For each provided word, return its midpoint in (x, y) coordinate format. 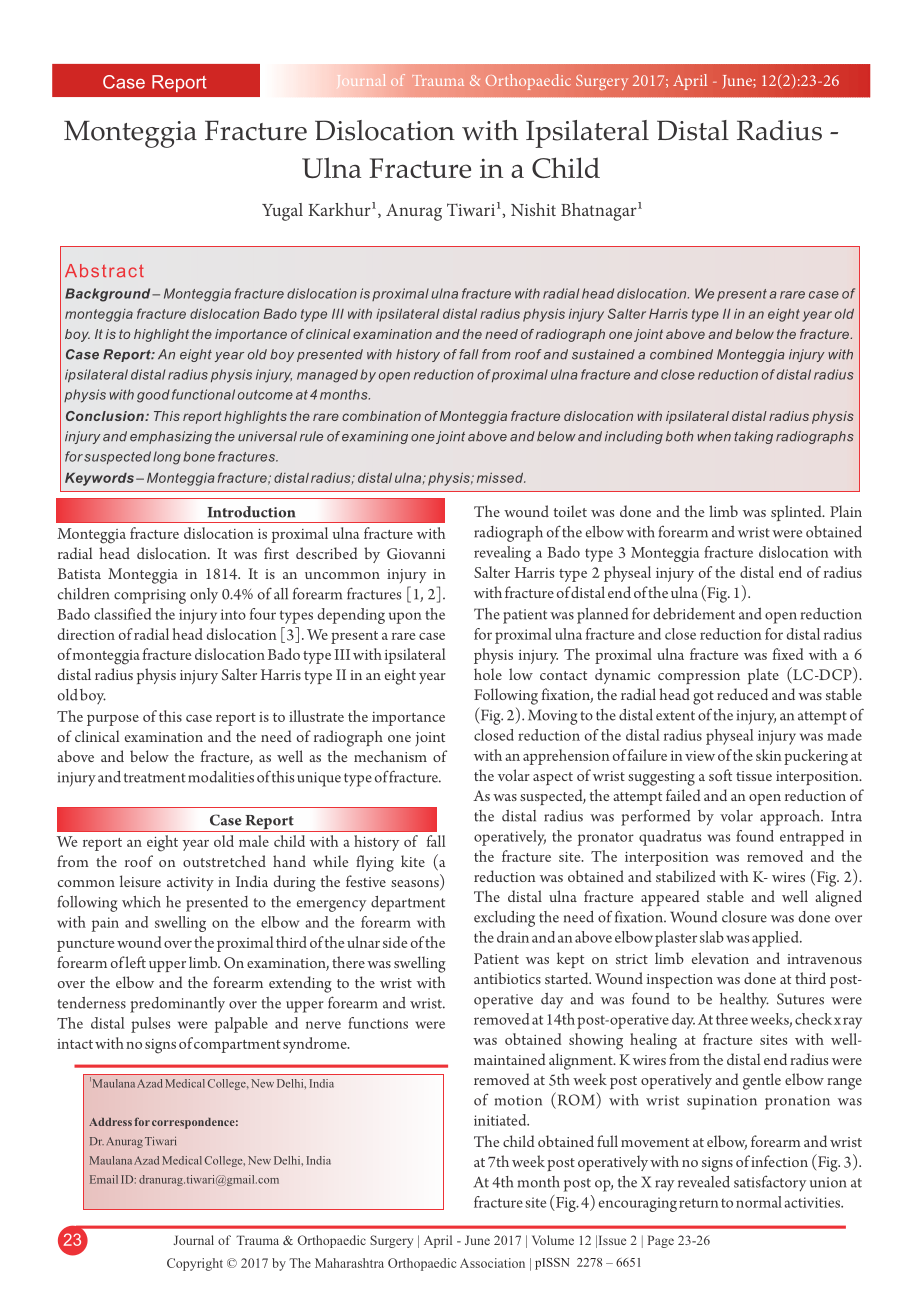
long (167, 458)
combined (681, 354)
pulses (150, 1025)
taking (753, 437)
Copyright (195, 1264)
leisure (140, 881)
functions (378, 1023)
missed (501, 478)
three (732, 1019)
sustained (603, 354)
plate (763, 676)
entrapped (812, 838)
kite (413, 861)
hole (488, 674)
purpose (113, 720)
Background (109, 295)
